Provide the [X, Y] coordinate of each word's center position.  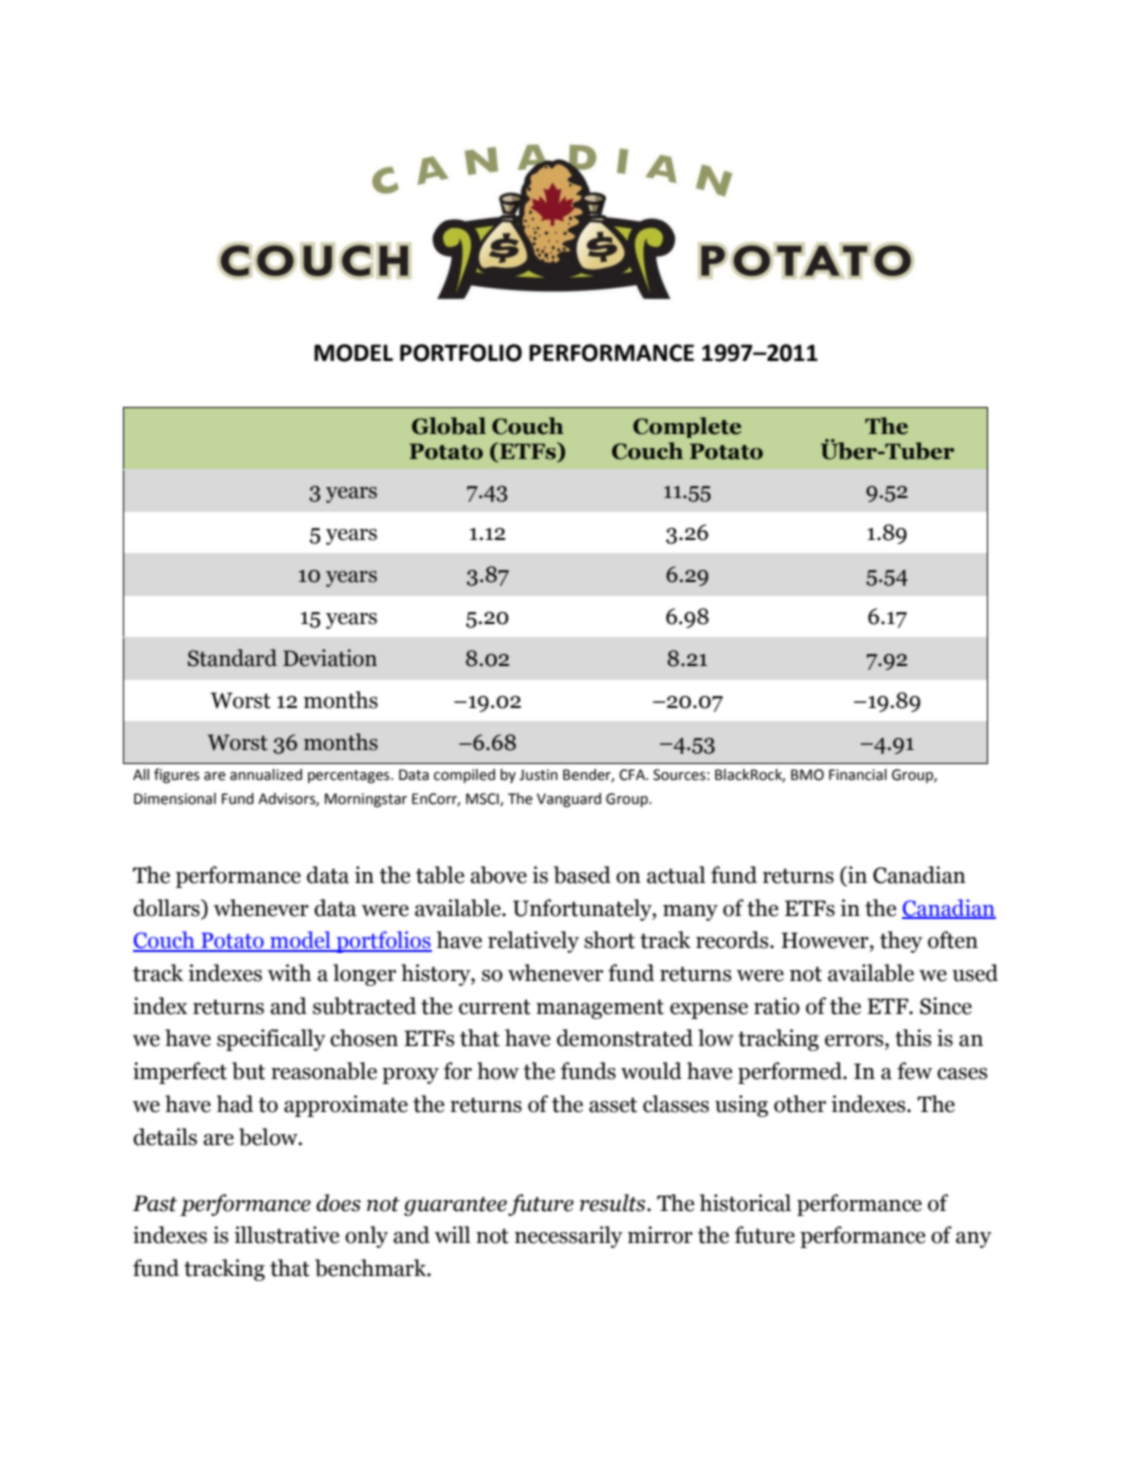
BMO [807, 775]
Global [449, 426]
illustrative [286, 1235]
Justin [538, 775]
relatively [533, 942]
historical [745, 1203]
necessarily [569, 1237]
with [289, 973]
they [901, 942]
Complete [687, 427]
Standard [232, 658]
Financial [858, 775]
